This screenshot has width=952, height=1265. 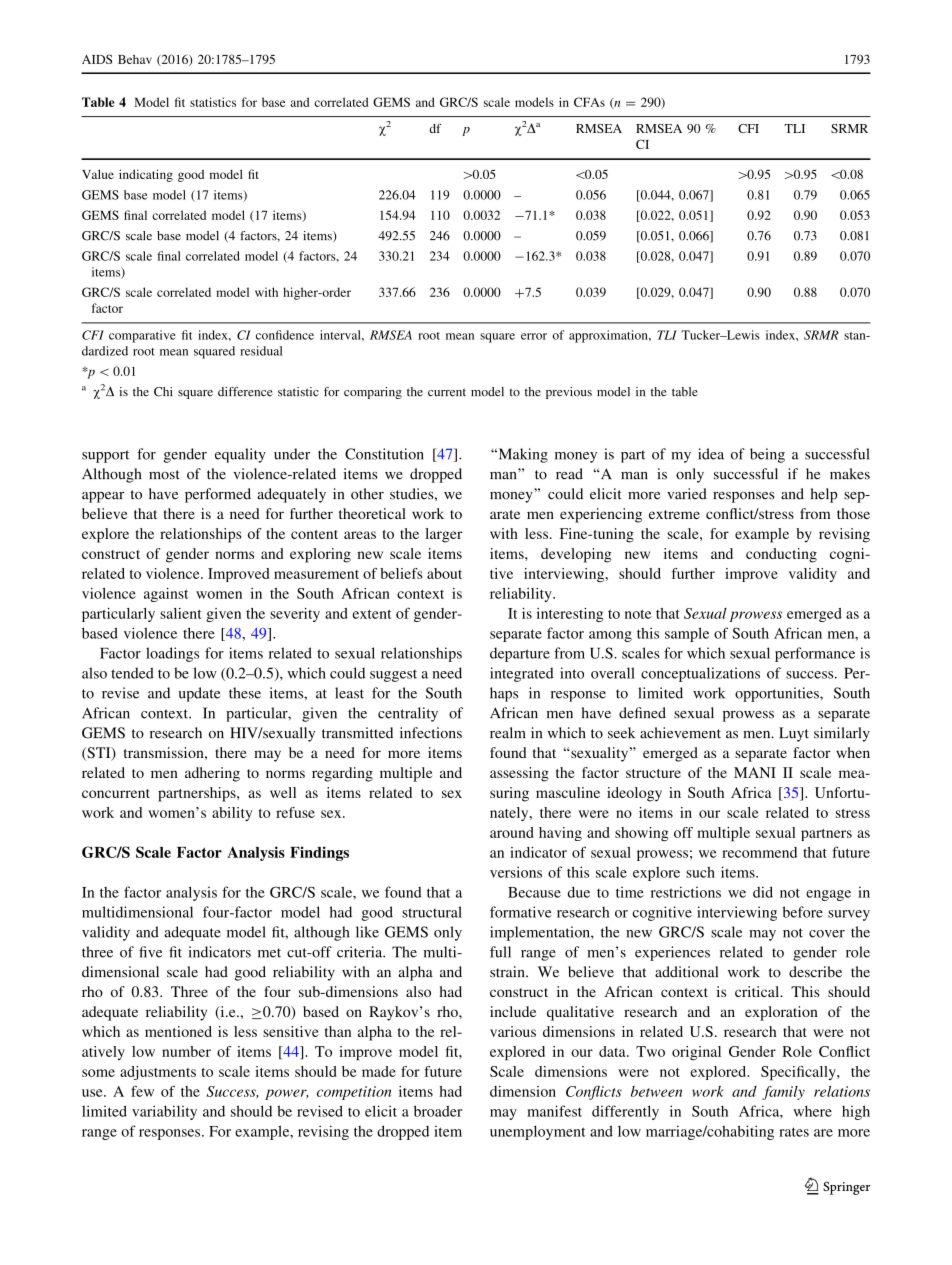 I want to click on Behav, so click(x=135, y=59).
